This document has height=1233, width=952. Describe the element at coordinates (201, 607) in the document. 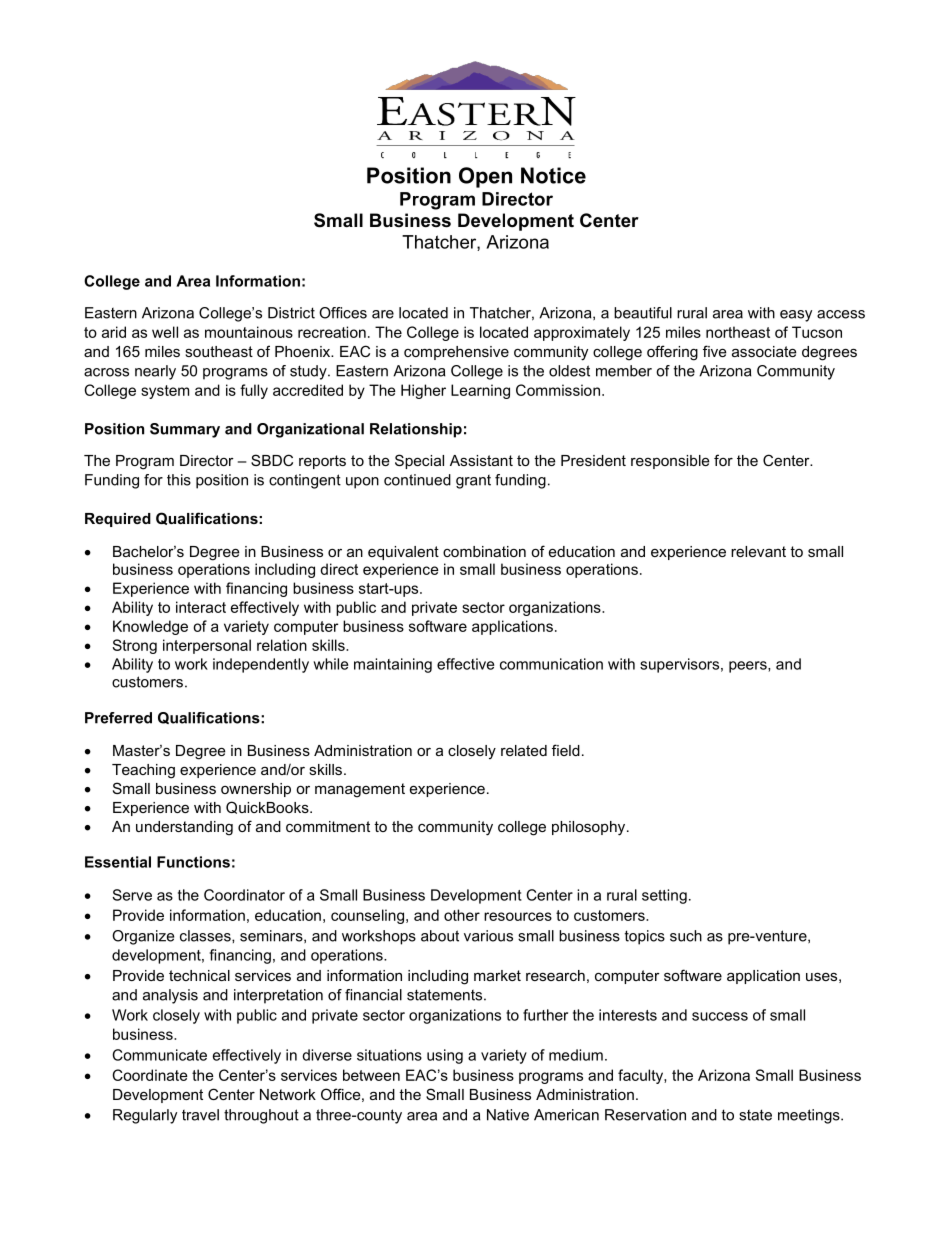

I see `interact` at that location.
